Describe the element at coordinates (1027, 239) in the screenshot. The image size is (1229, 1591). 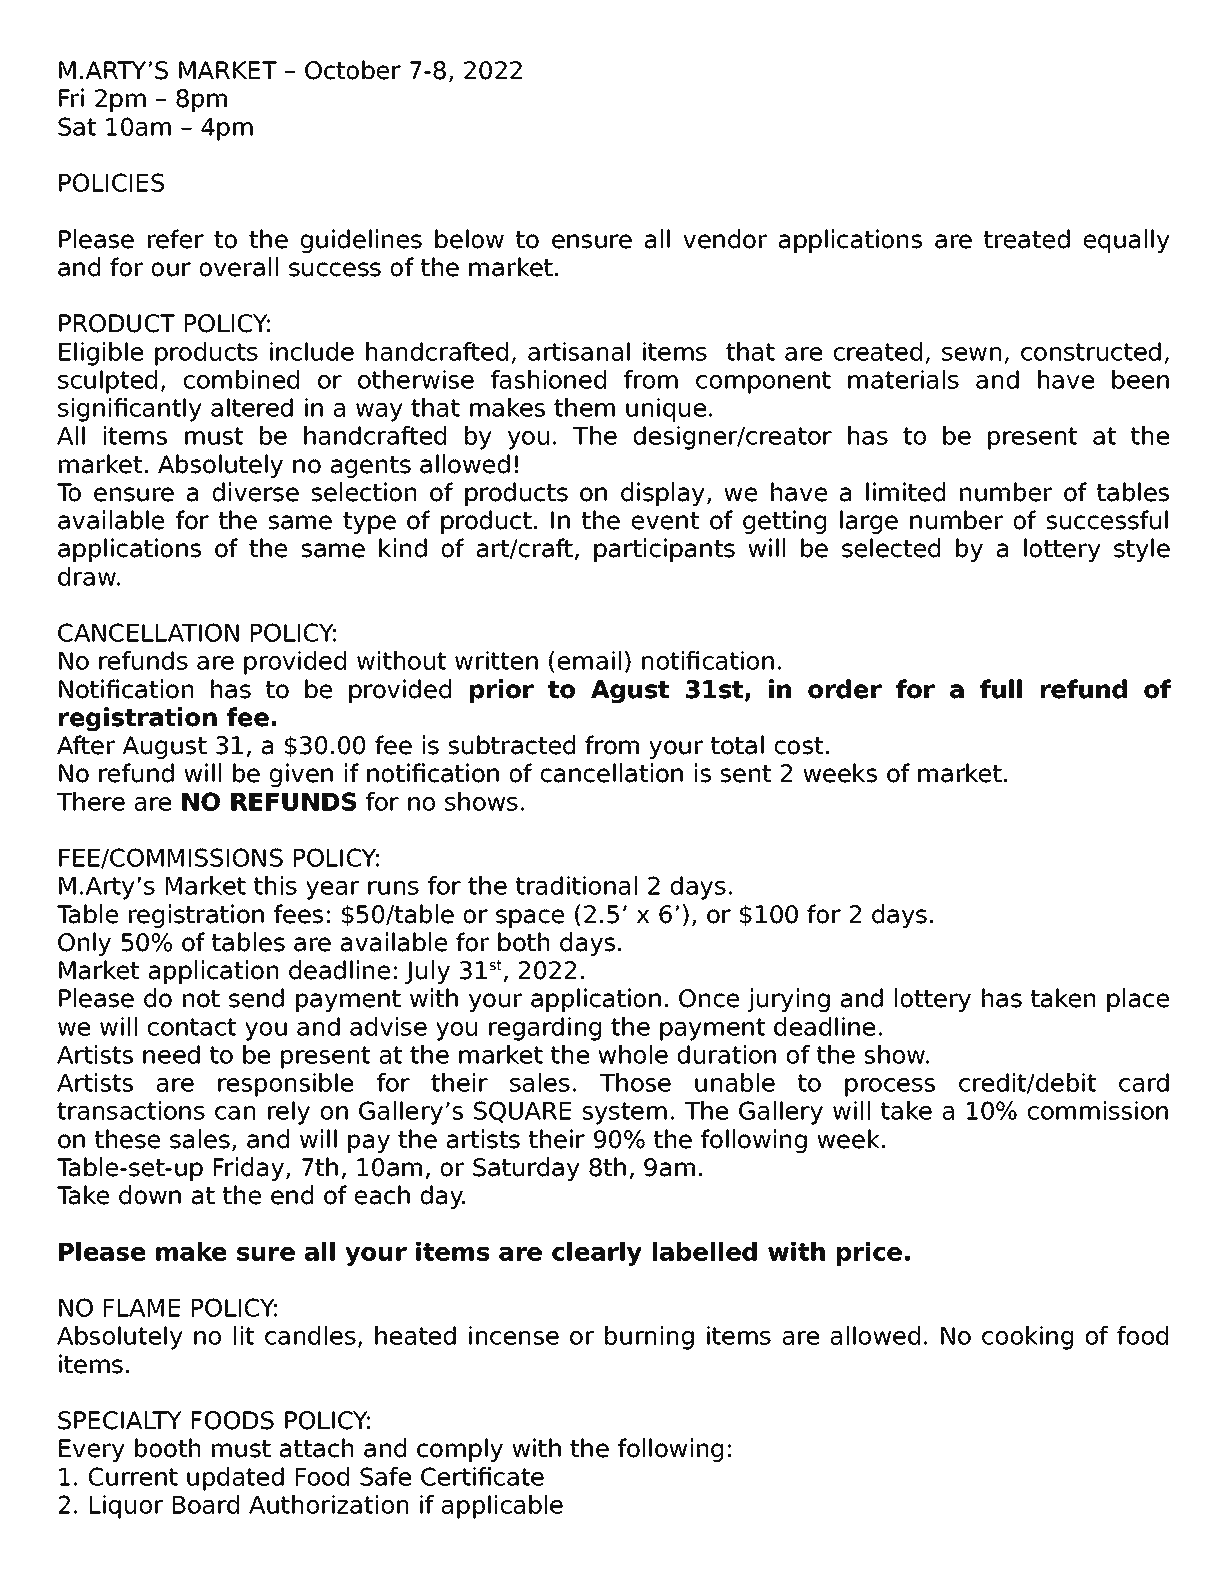
I see `treated` at that location.
